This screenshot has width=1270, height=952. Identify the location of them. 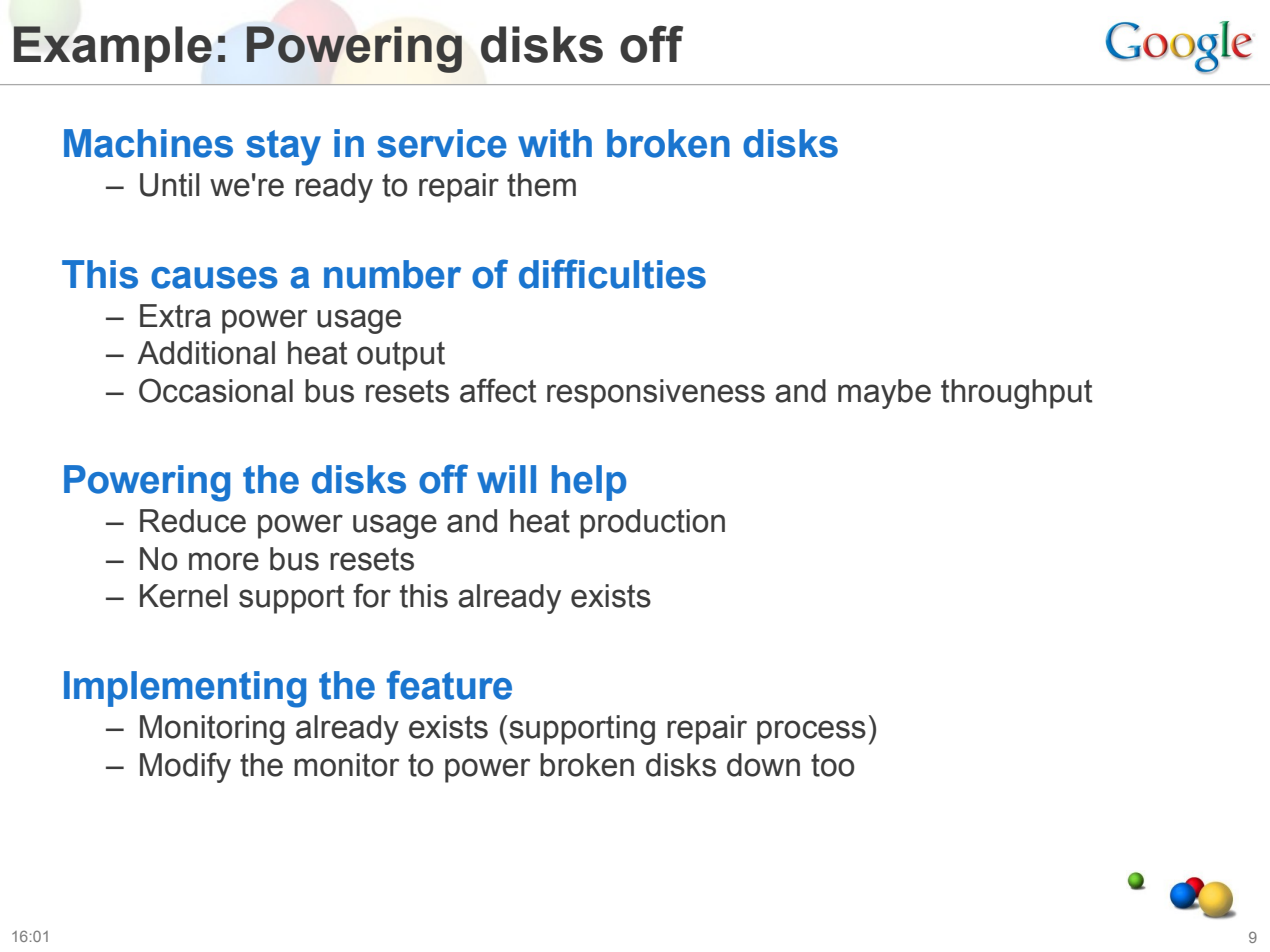
(541, 185).
